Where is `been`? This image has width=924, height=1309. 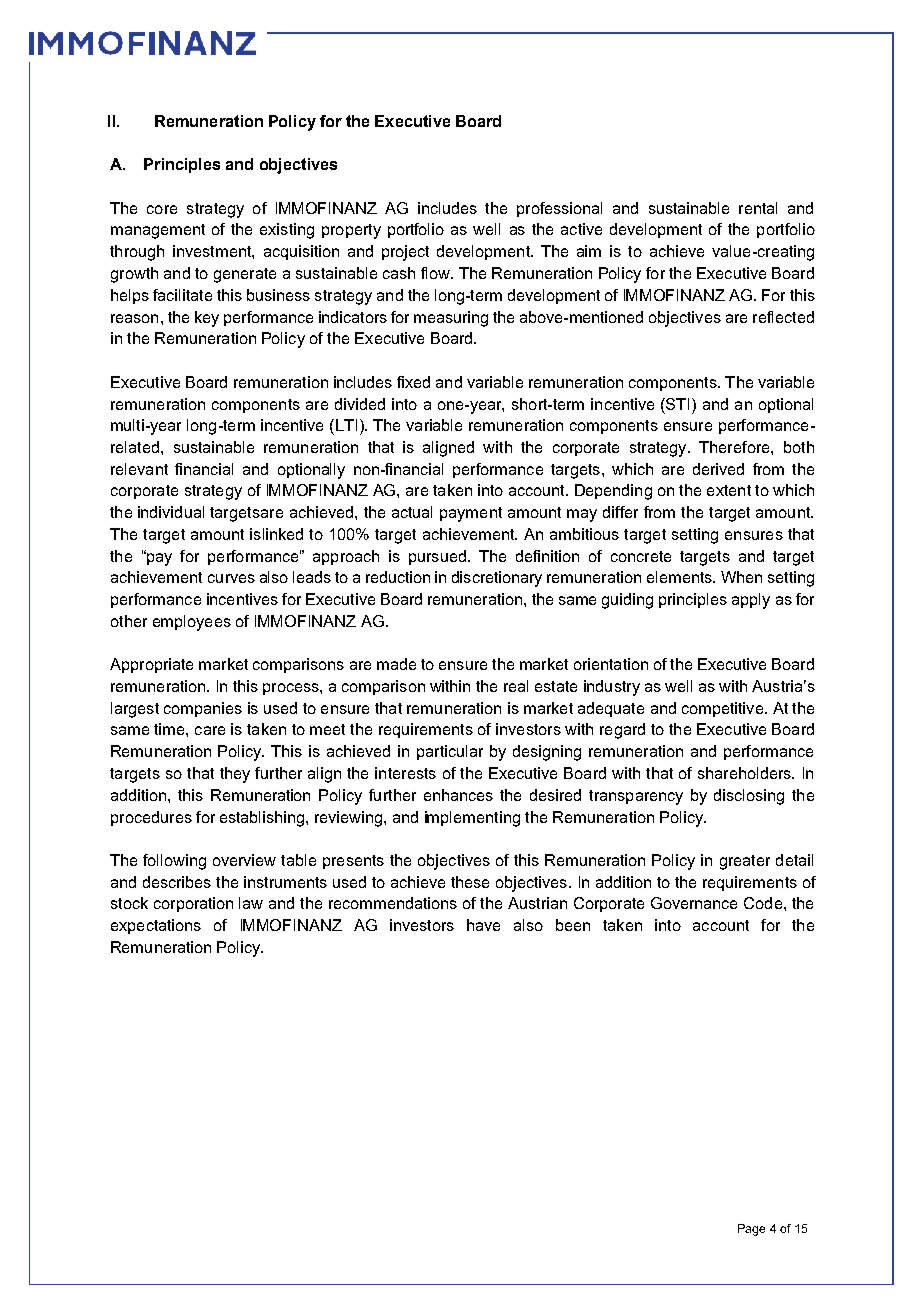
been is located at coordinates (573, 925).
